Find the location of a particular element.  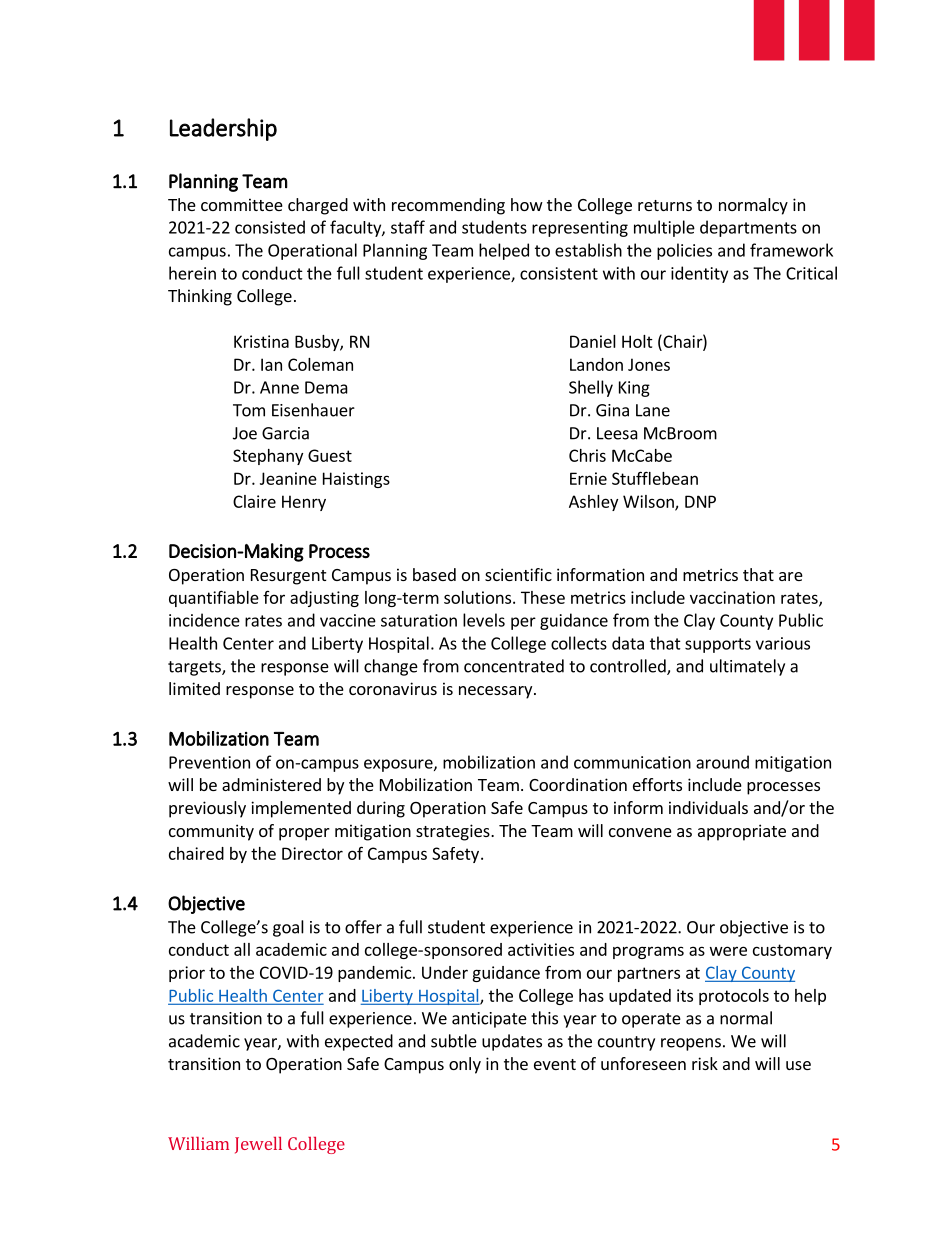

Leadership is located at coordinates (223, 129).
